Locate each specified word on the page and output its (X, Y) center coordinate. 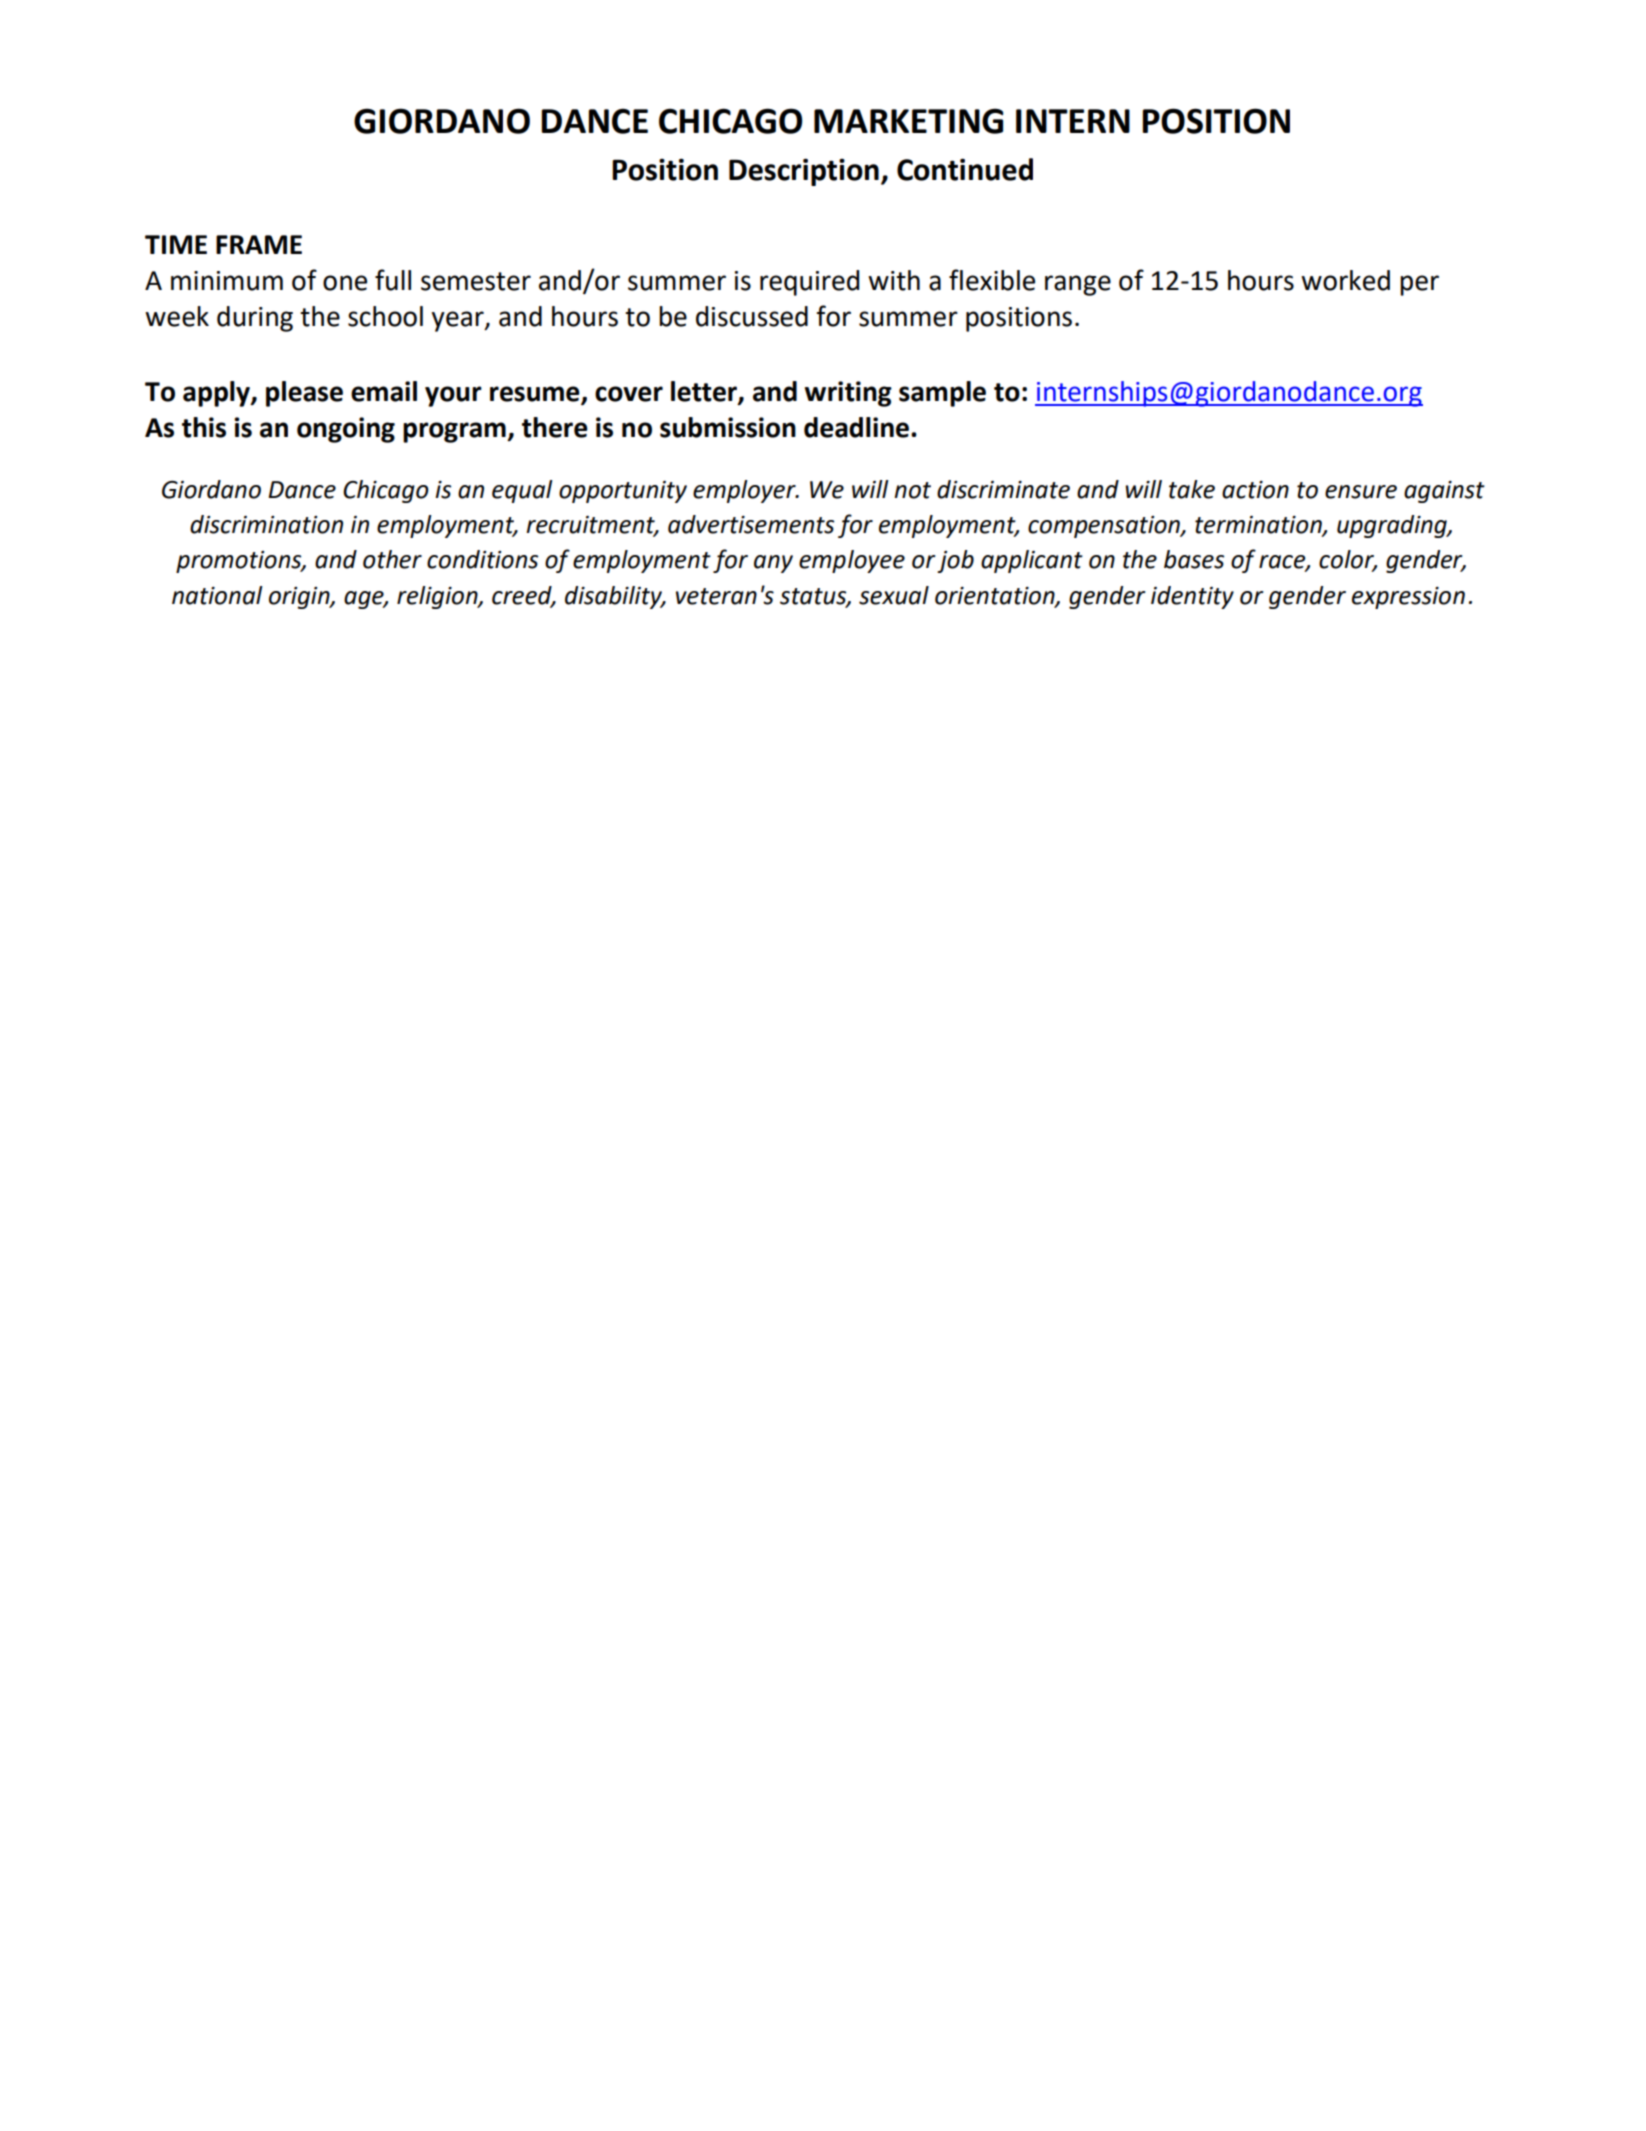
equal (522, 491)
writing (848, 394)
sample (942, 394)
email (384, 391)
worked (1345, 280)
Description (804, 172)
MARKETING (908, 121)
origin (300, 598)
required (809, 283)
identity (1192, 597)
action (1255, 490)
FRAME (259, 244)
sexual (894, 595)
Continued (965, 169)
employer (745, 491)
